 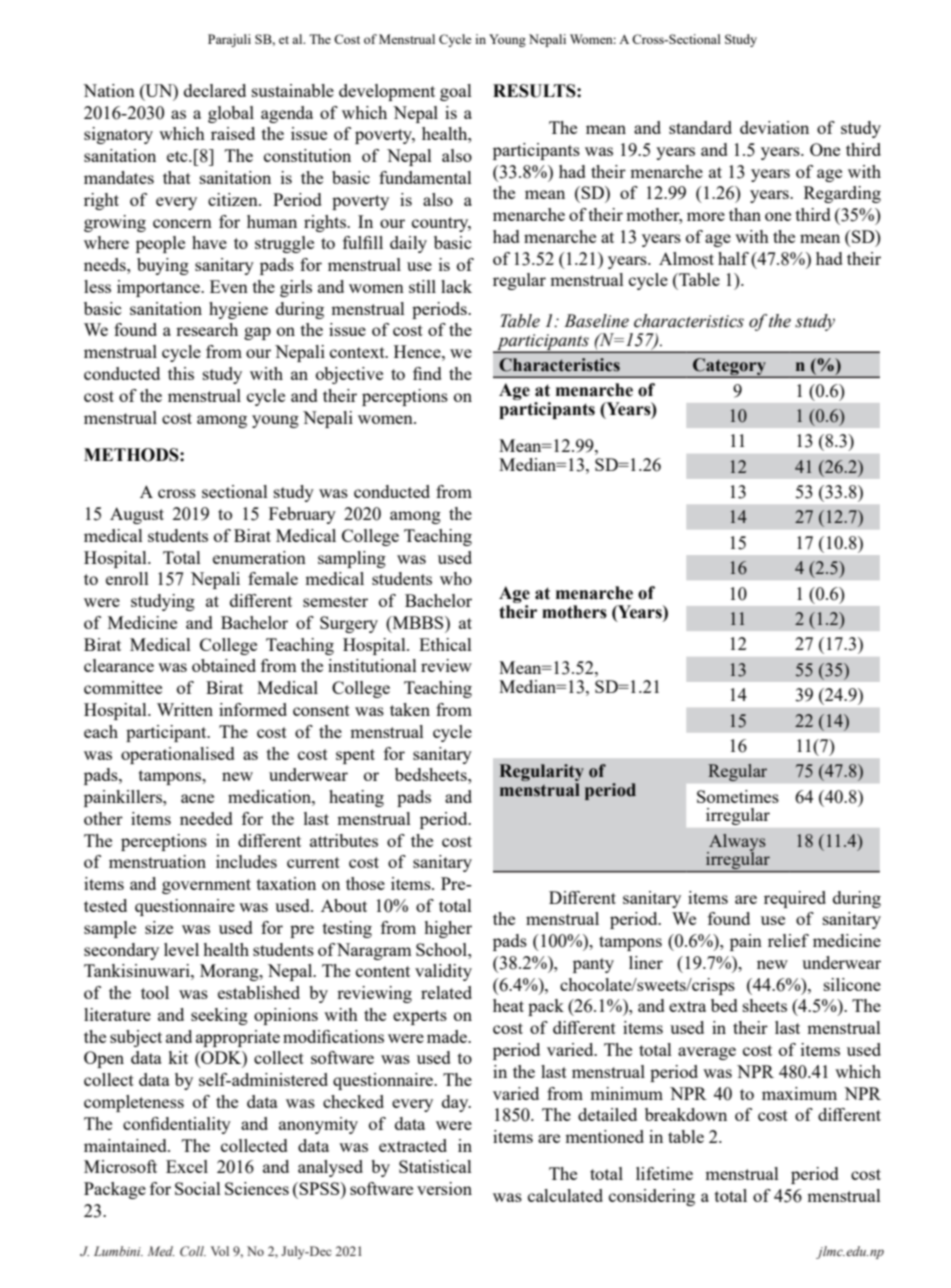 I want to click on goal, so click(x=456, y=92).
